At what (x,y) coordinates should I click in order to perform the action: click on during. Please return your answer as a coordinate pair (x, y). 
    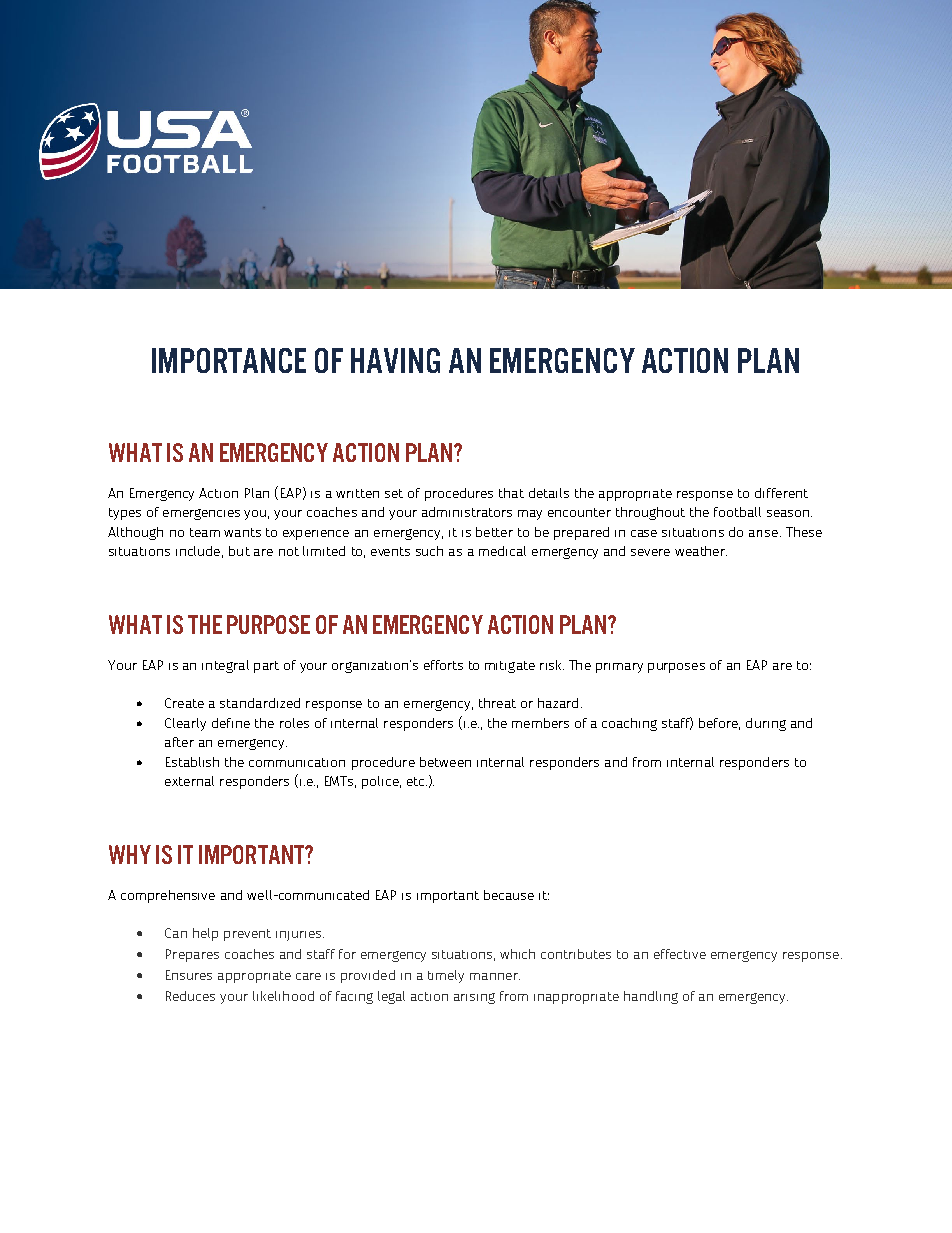
    Looking at the image, I should click on (766, 724).
